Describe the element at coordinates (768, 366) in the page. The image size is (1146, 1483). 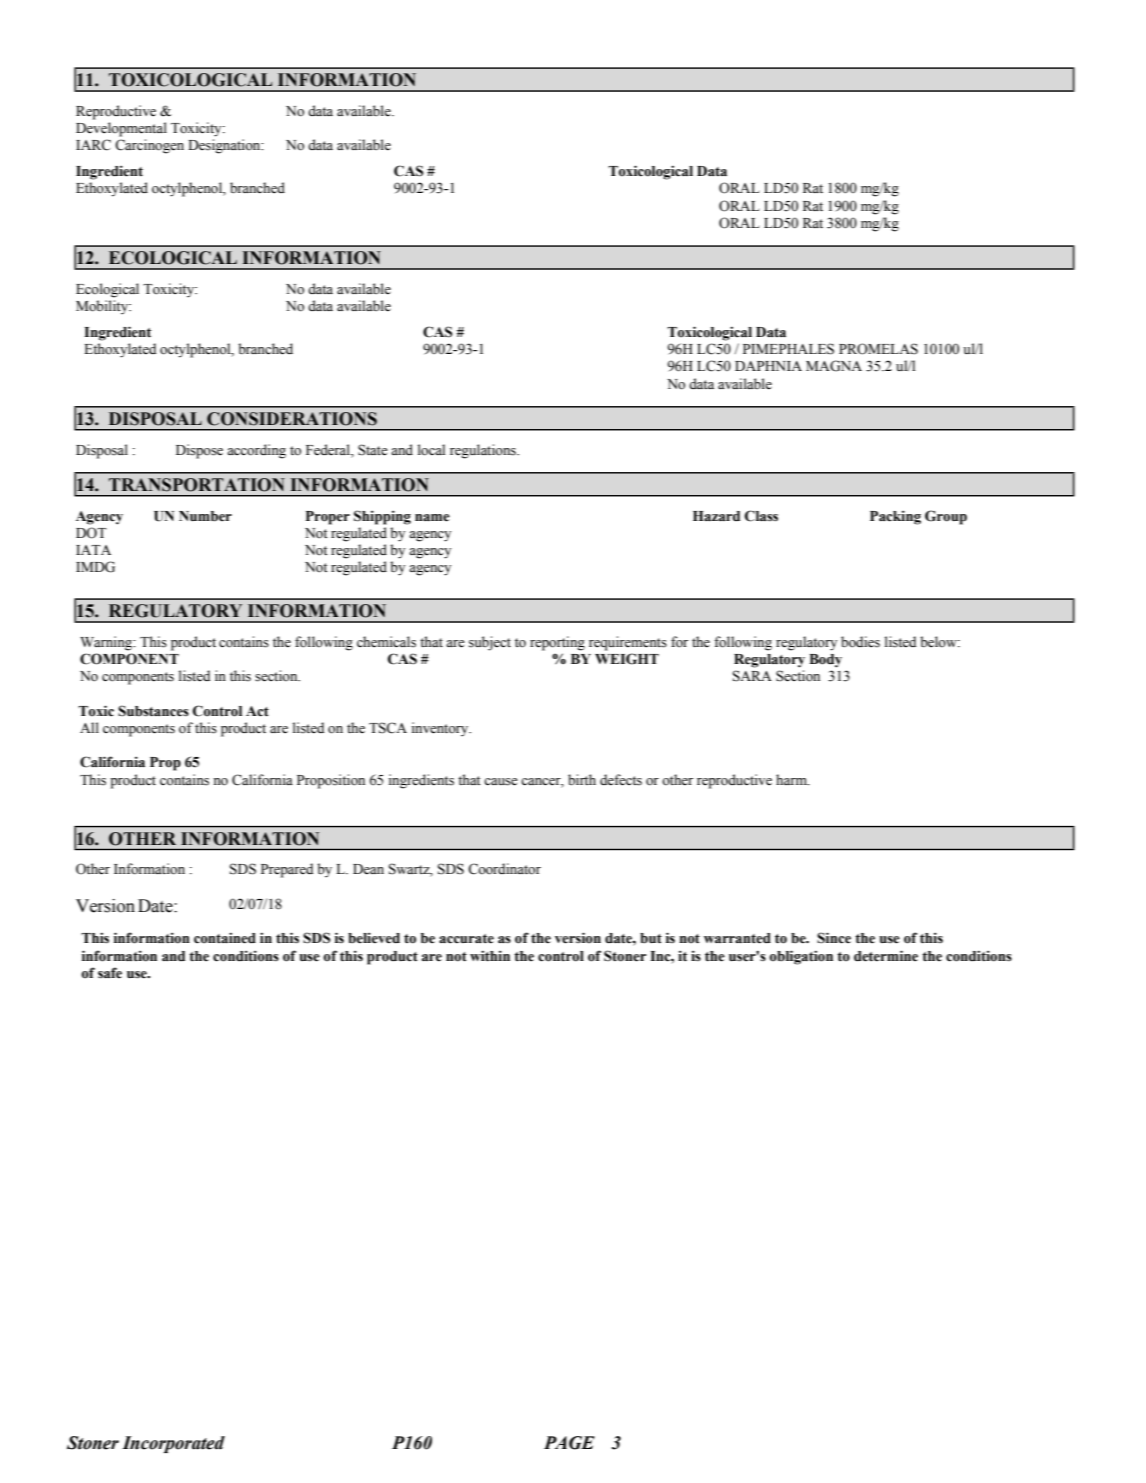
I see `DAPHNIA` at that location.
